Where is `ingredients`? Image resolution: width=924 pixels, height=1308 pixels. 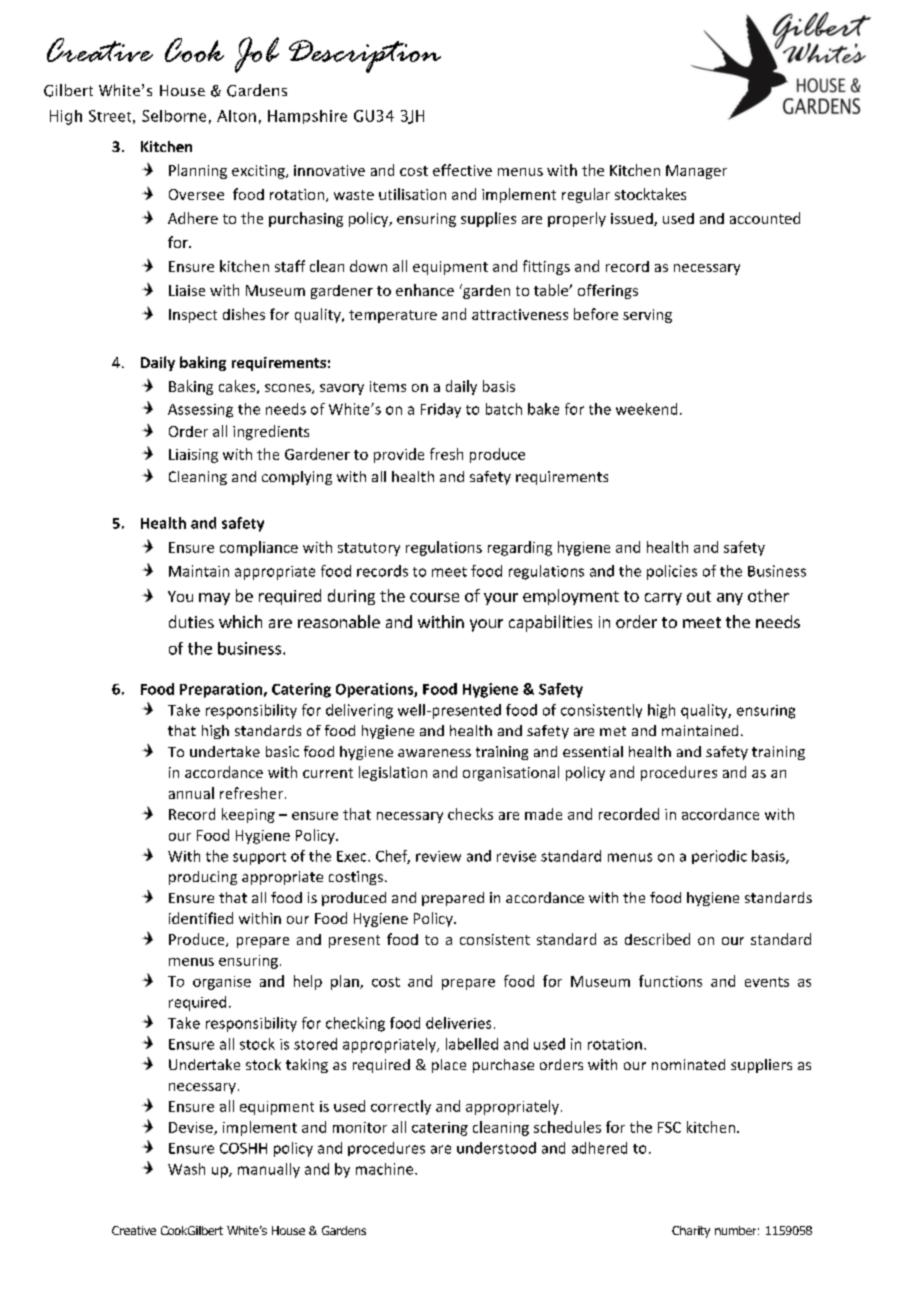 ingredients is located at coordinates (271, 432).
